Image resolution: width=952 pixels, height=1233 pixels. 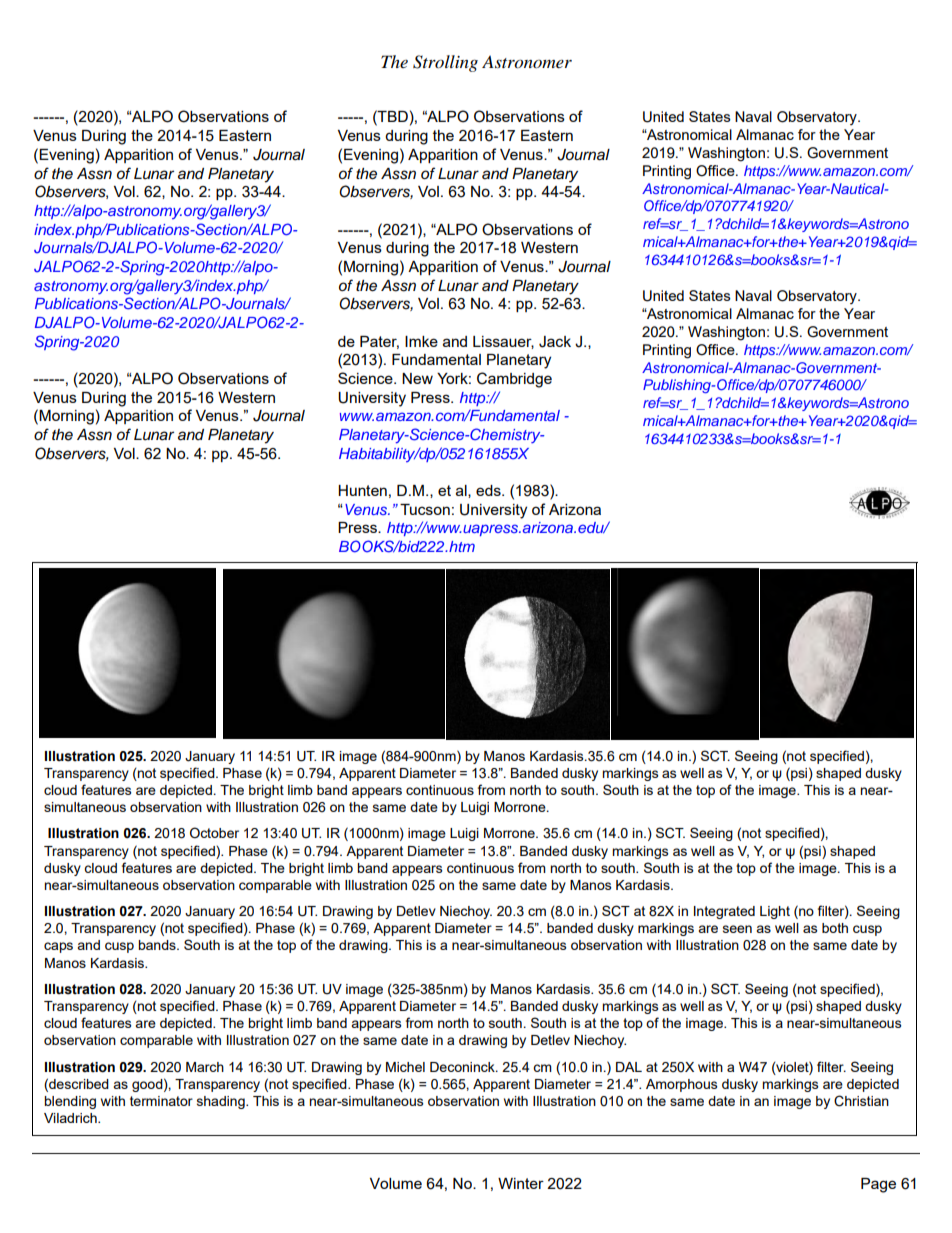 What do you see at coordinates (555, 342) in the screenshot?
I see `Jack` at bounding box center [555, 342].
